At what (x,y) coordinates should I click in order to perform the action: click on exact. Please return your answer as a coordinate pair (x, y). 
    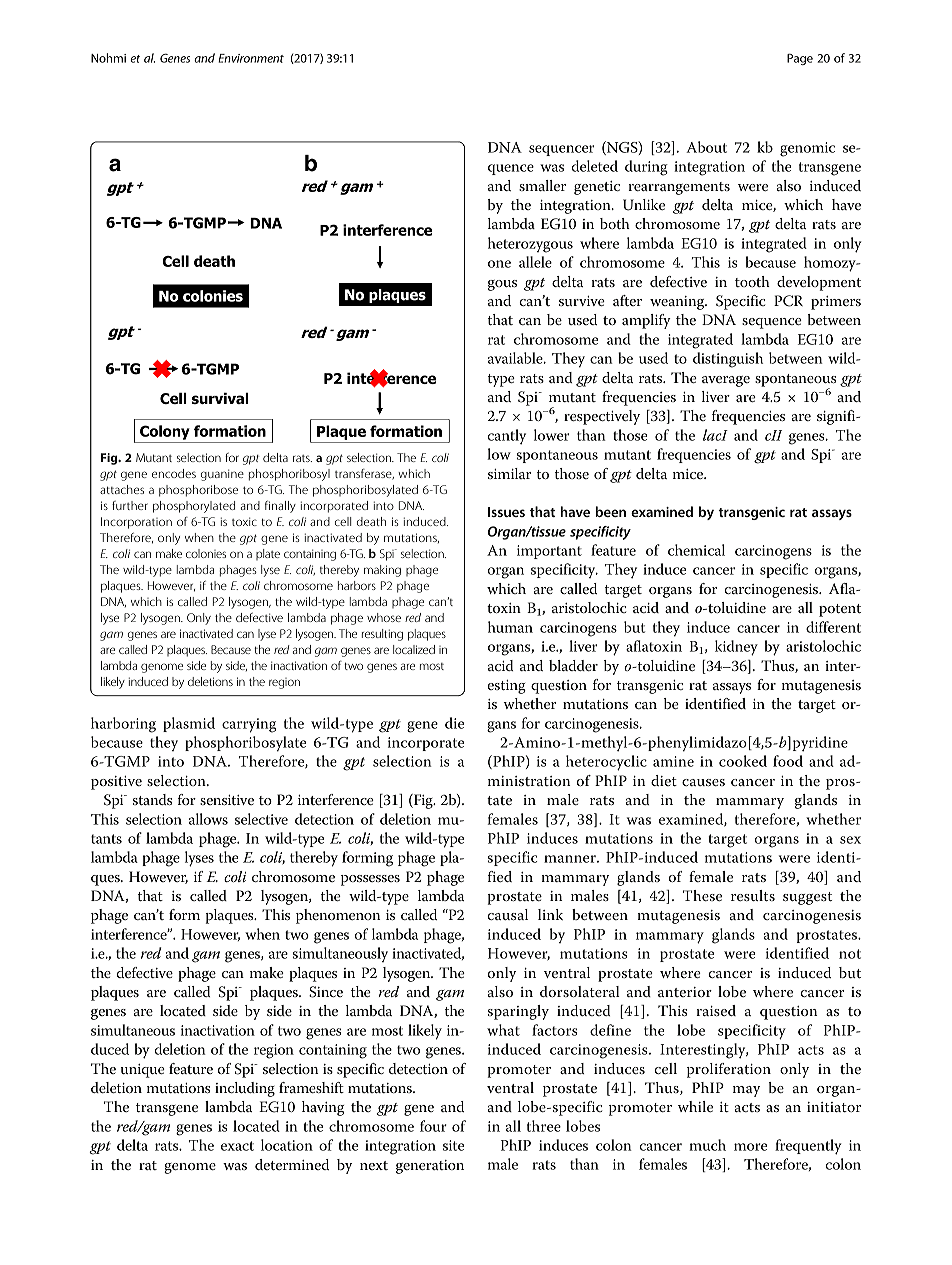
    Looking at the image, I should click on (237, 1146).
